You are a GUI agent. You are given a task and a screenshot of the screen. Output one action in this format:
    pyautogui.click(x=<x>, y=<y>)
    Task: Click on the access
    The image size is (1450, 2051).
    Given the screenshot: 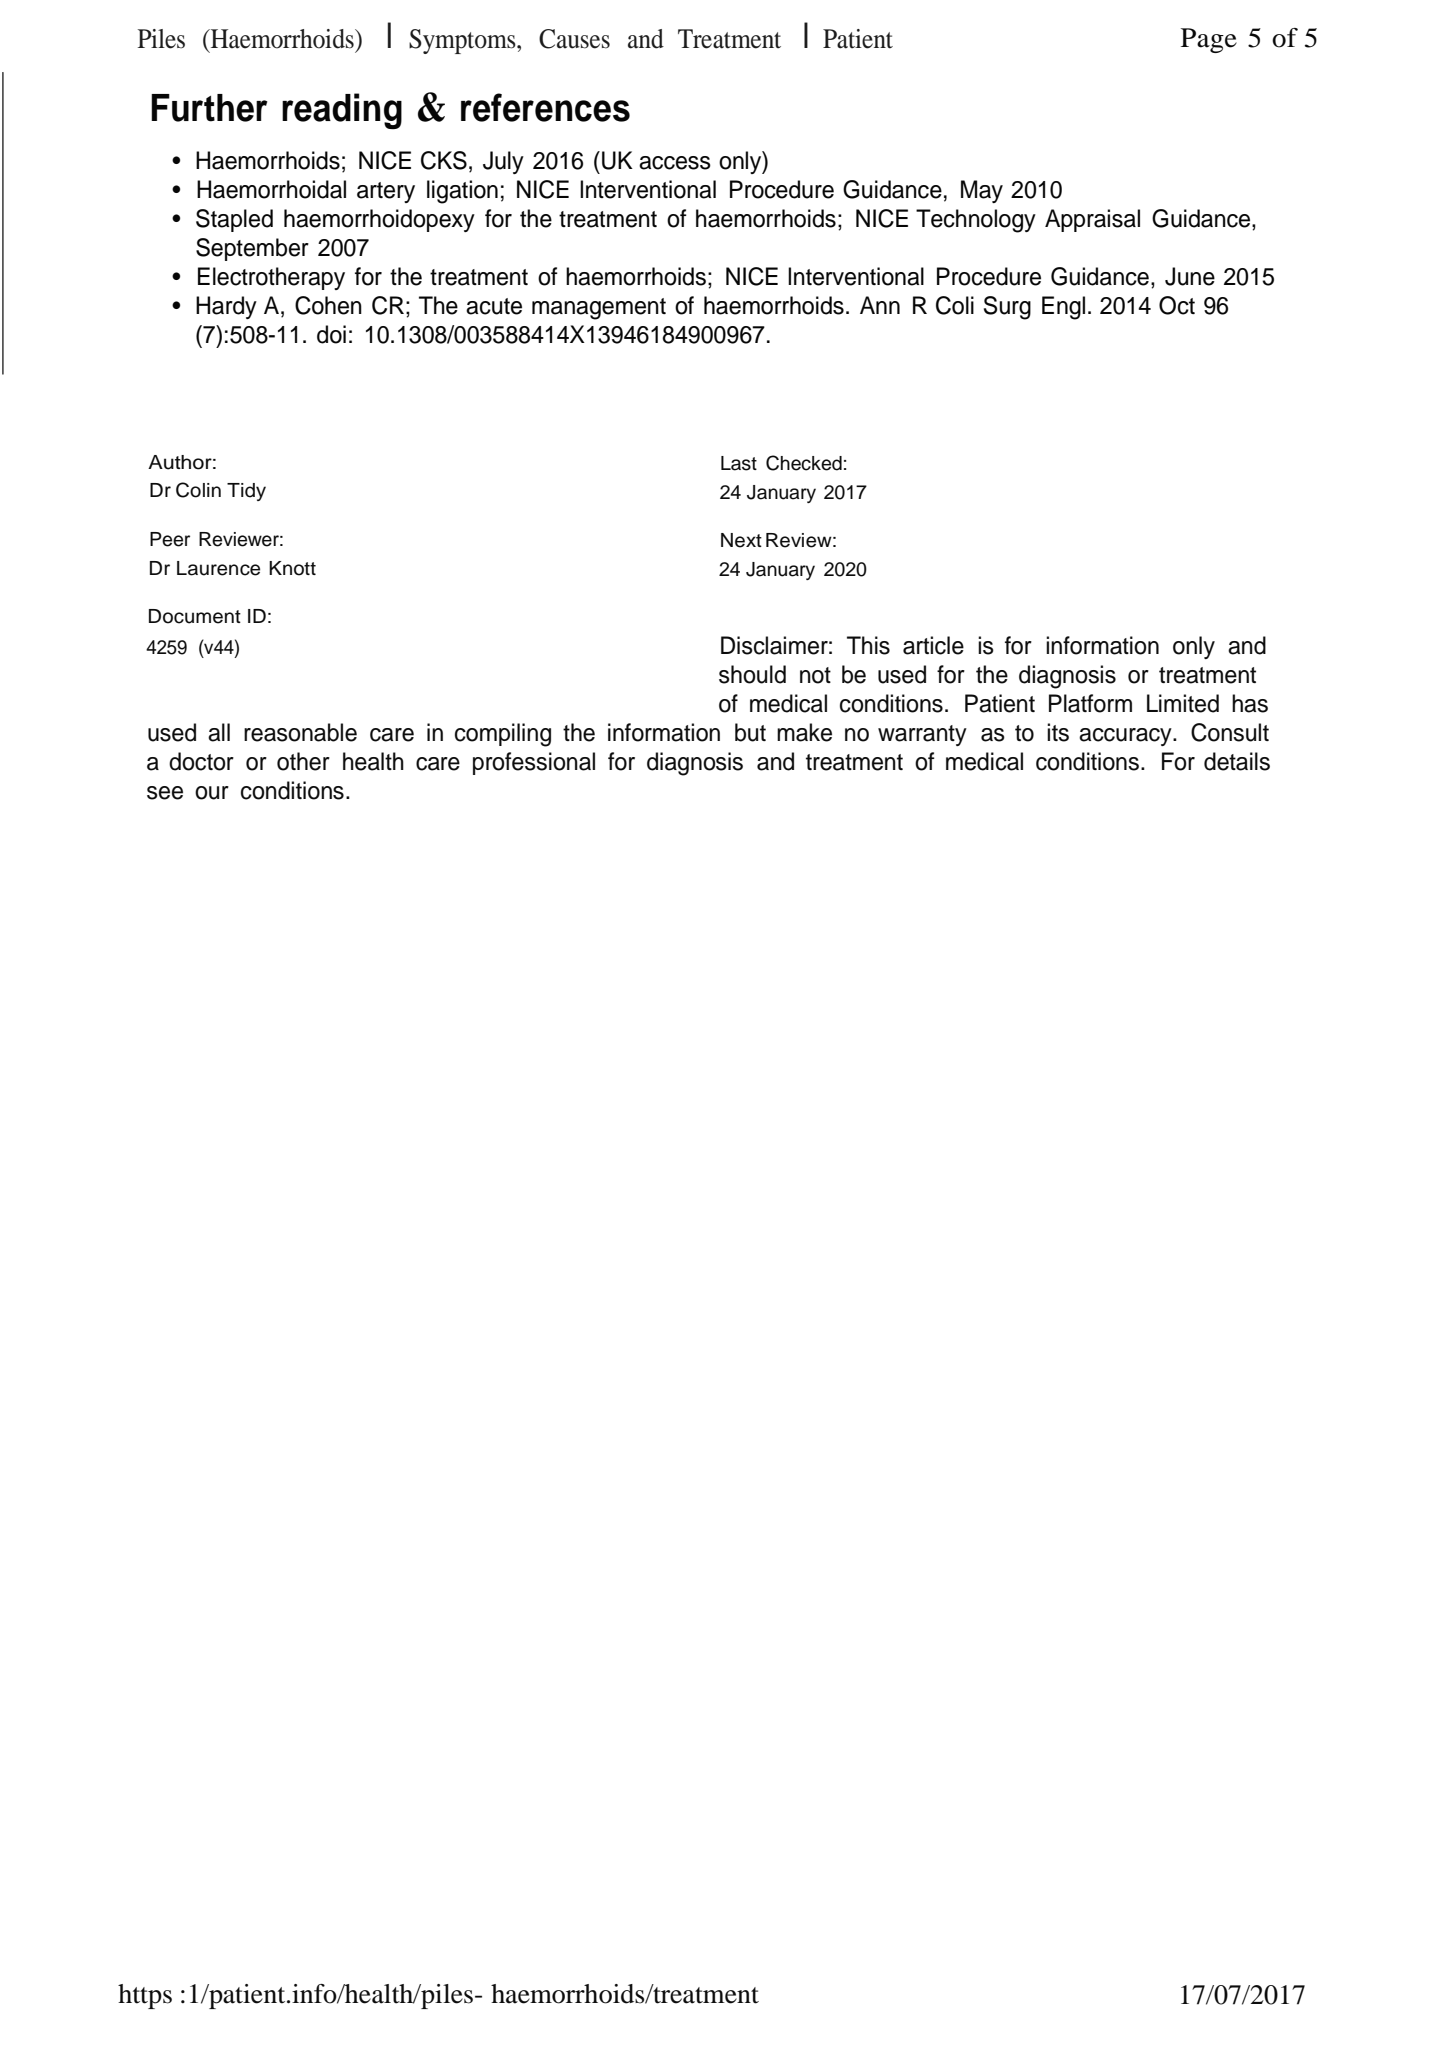 What is the action you would take?
    pyautogui.click(x=675, y=163)
